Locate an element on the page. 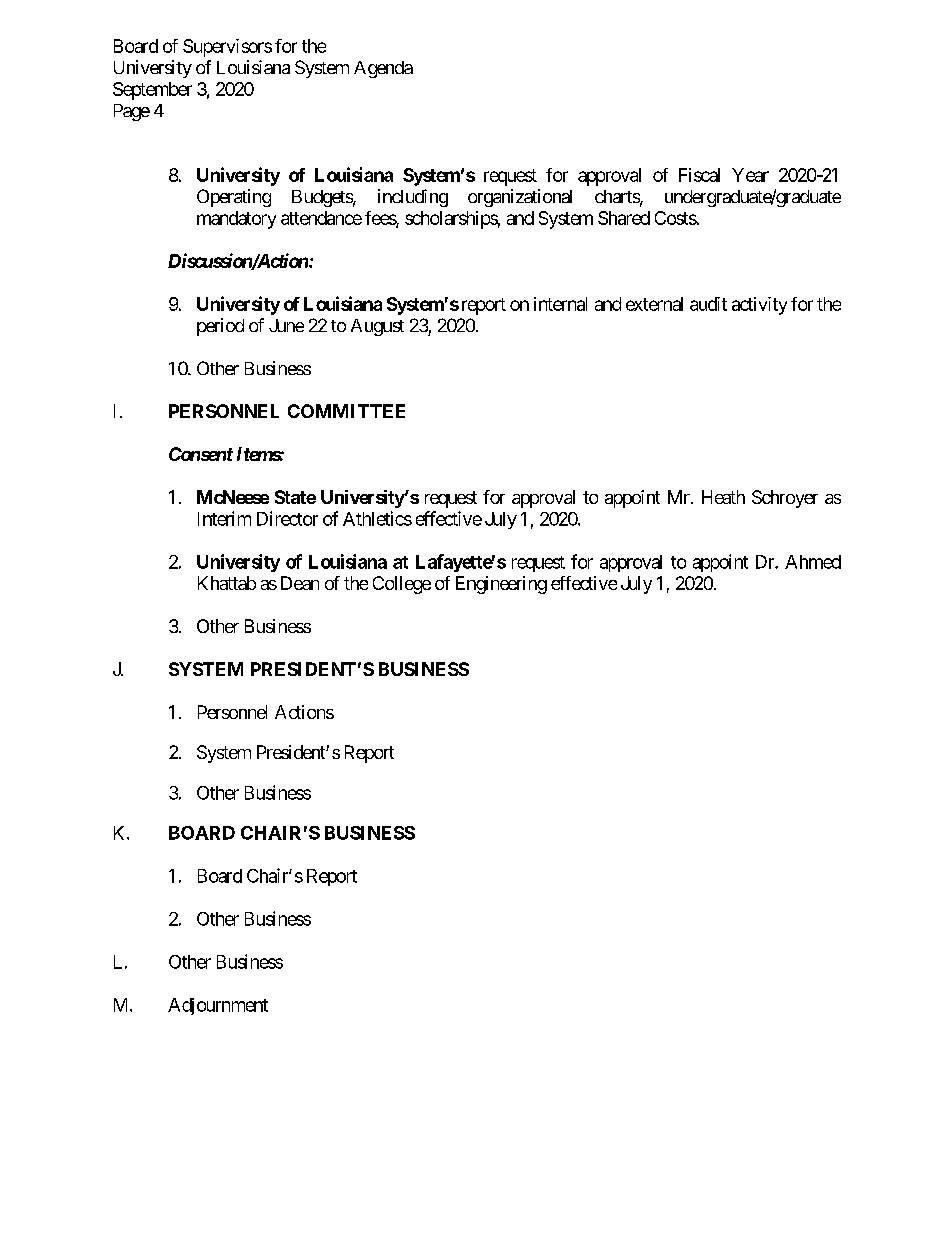 Image resolution: width=952 pixels, height=1233 pixels. Adjournment is located at coordinates (218, 1006).
